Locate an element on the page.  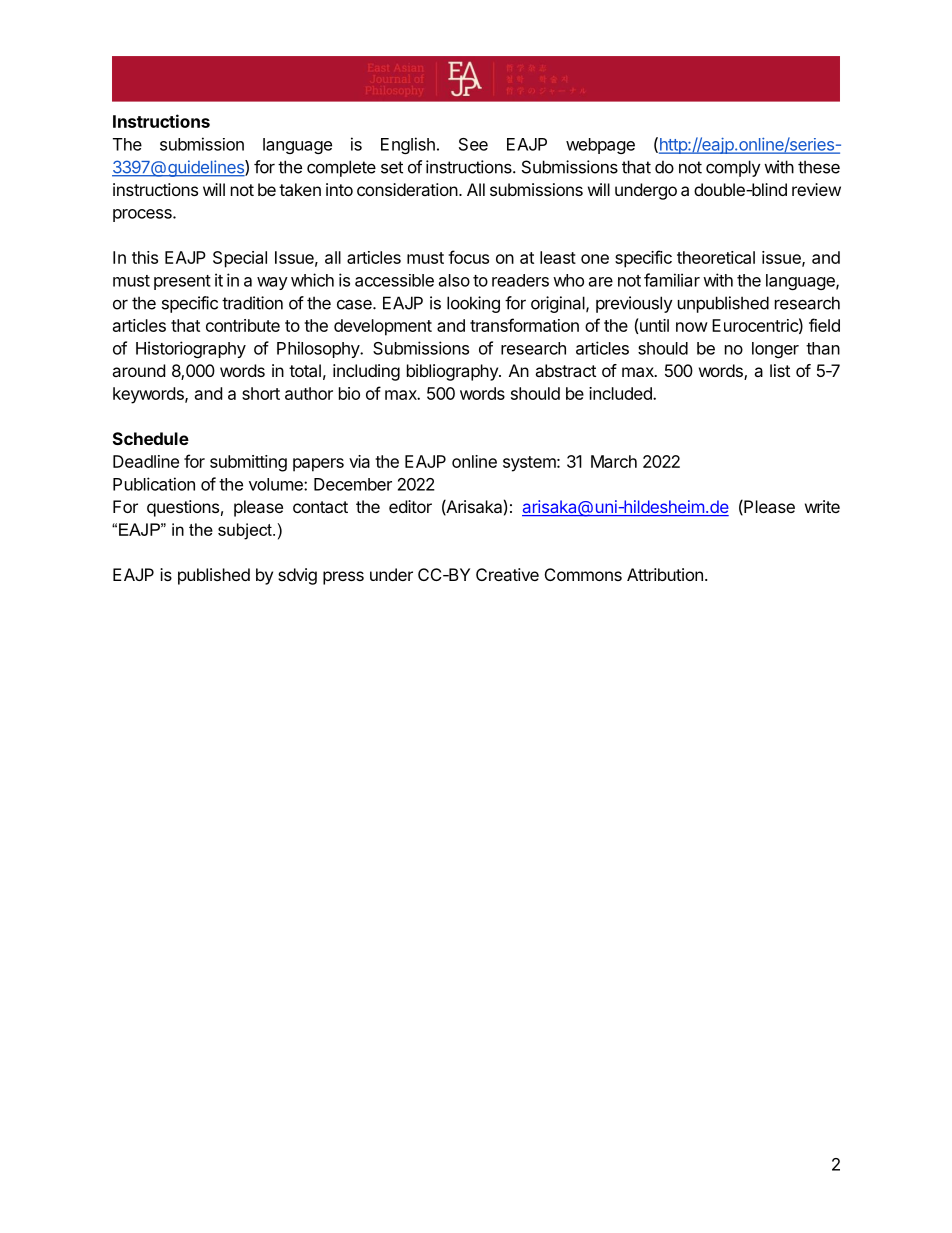
volume is located at coordinates (277, 484).
